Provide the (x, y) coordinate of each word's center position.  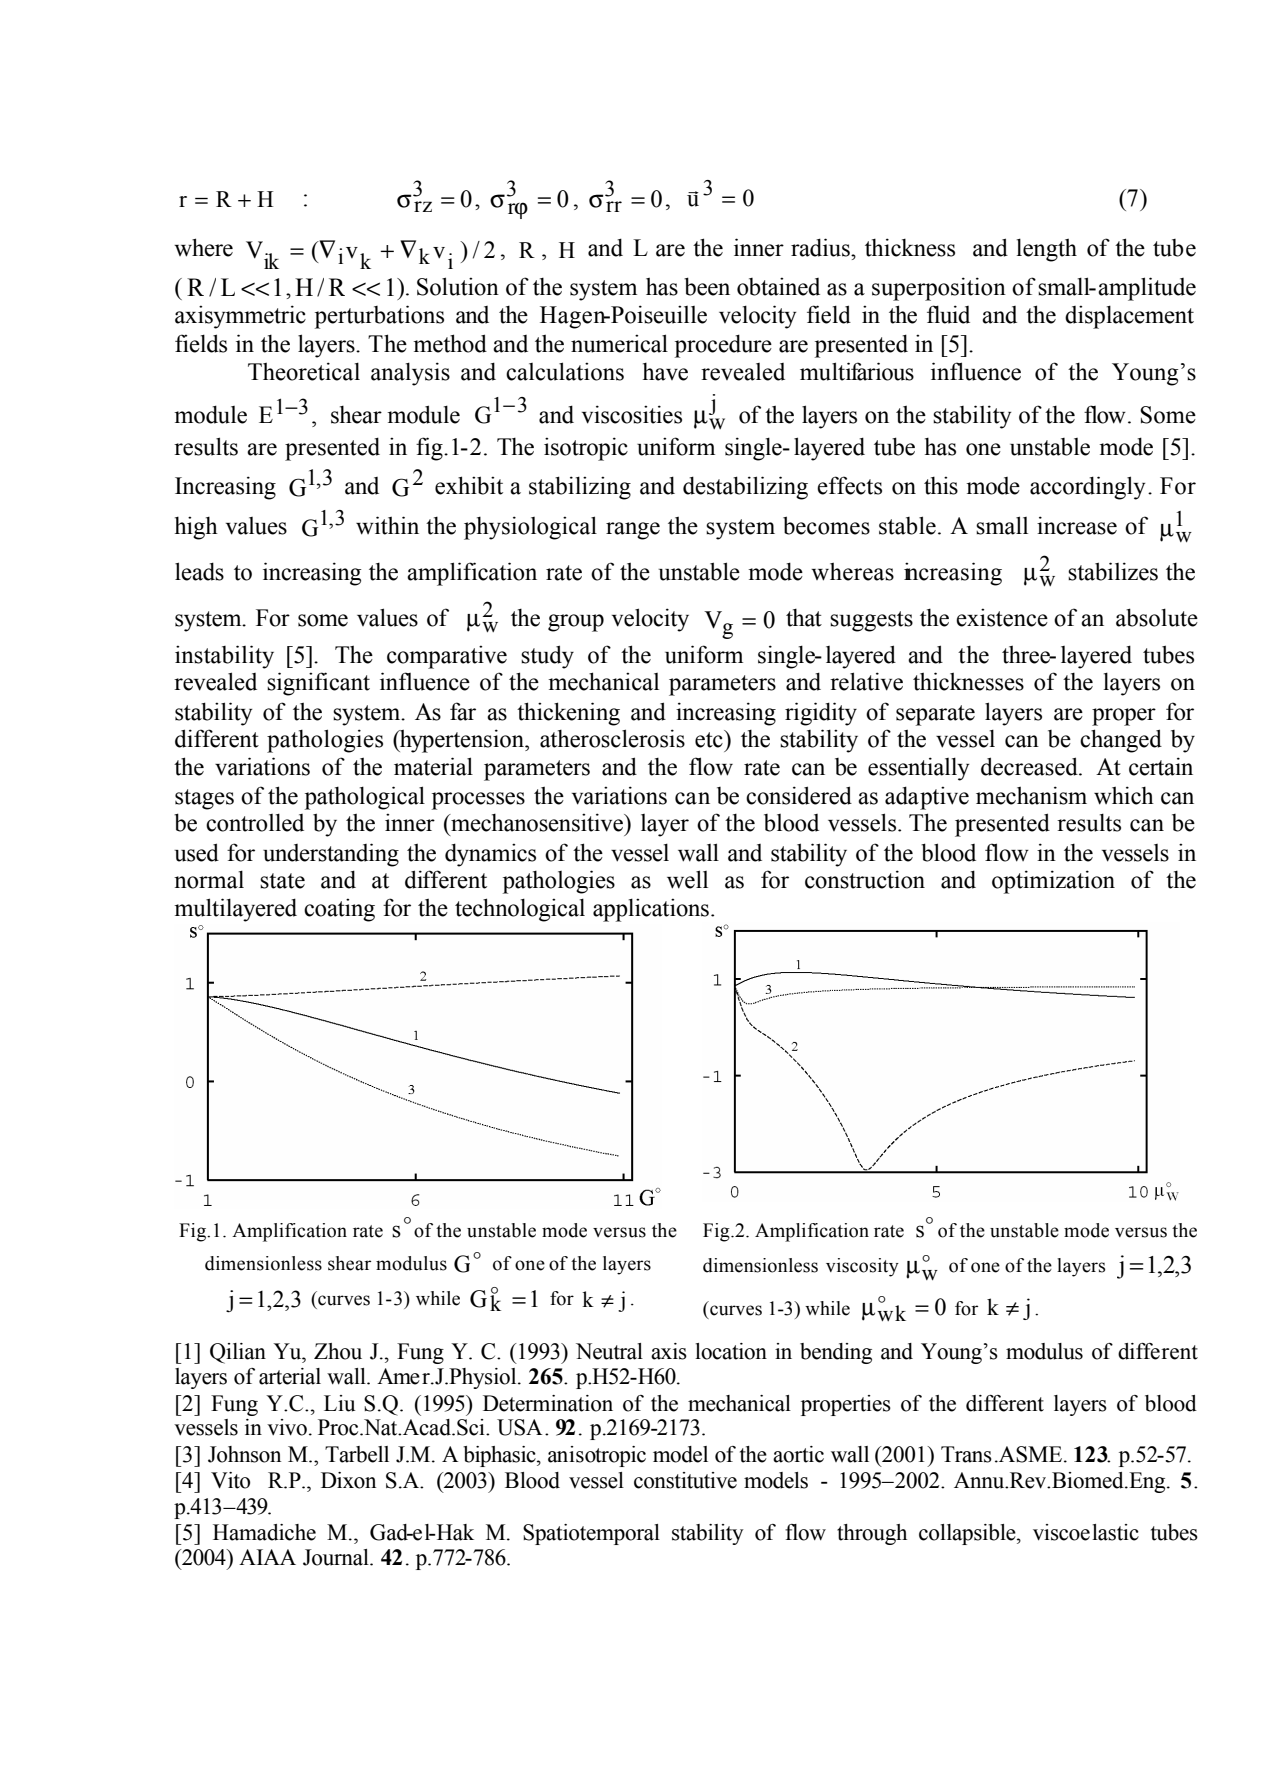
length (1047, 250)
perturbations (379, 317)
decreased (1030, 766)
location (731, 1351)
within (387, 525)
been (707, 286)
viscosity (862, 1267)
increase (1077, 525)
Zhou (338, 1351)
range (633, 531)
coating (339, 910)
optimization (1053, 882)
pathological (365, 798)
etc (710, 739)
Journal (337, 1557)
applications (651, 910)
